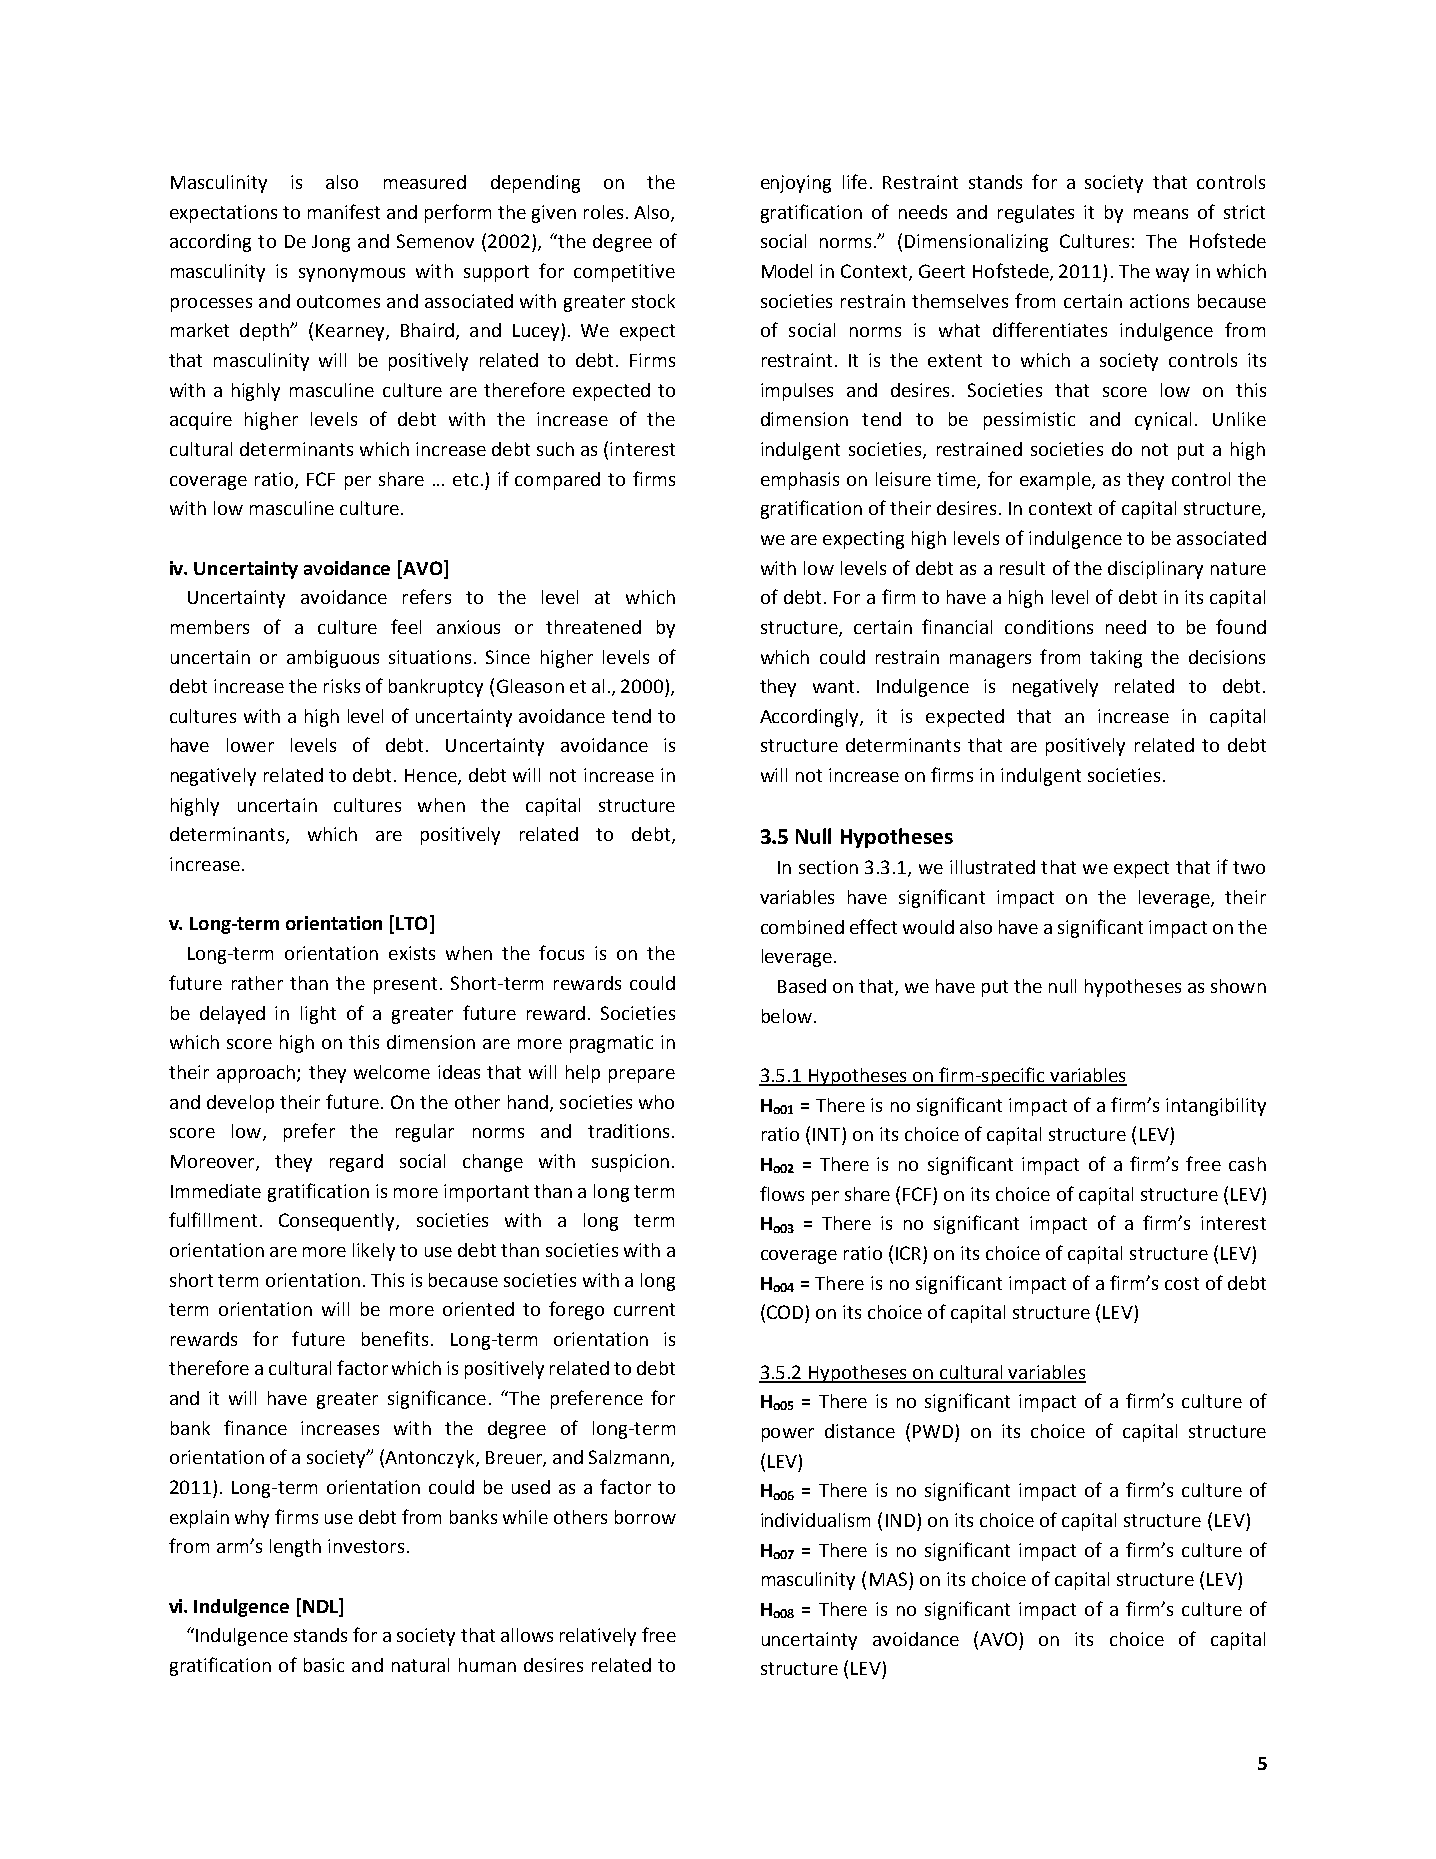 The height and width of the image is (1859, 1436). What do you see at coordinates (331, 243) in the image?
I see `Jong` at bounding box center [331, 243].
